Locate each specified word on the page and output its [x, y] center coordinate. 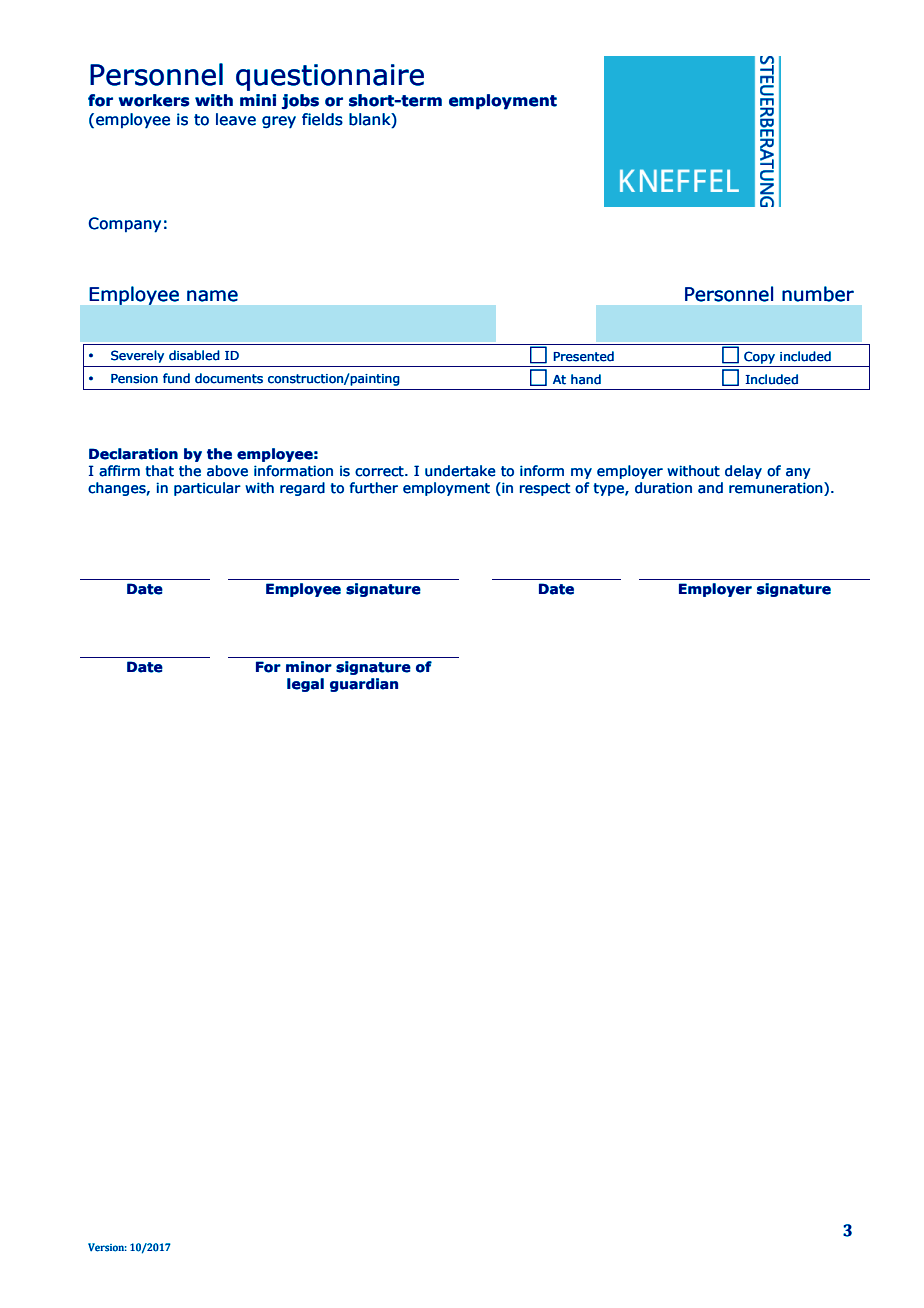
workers [154, 100]
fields [322, 119]
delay [743, 472]
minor [309, 667]
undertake [460, 471]
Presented [584, 356]
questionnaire [330, 77]
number [818, 294]
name [212, 296]
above [227, 471]
